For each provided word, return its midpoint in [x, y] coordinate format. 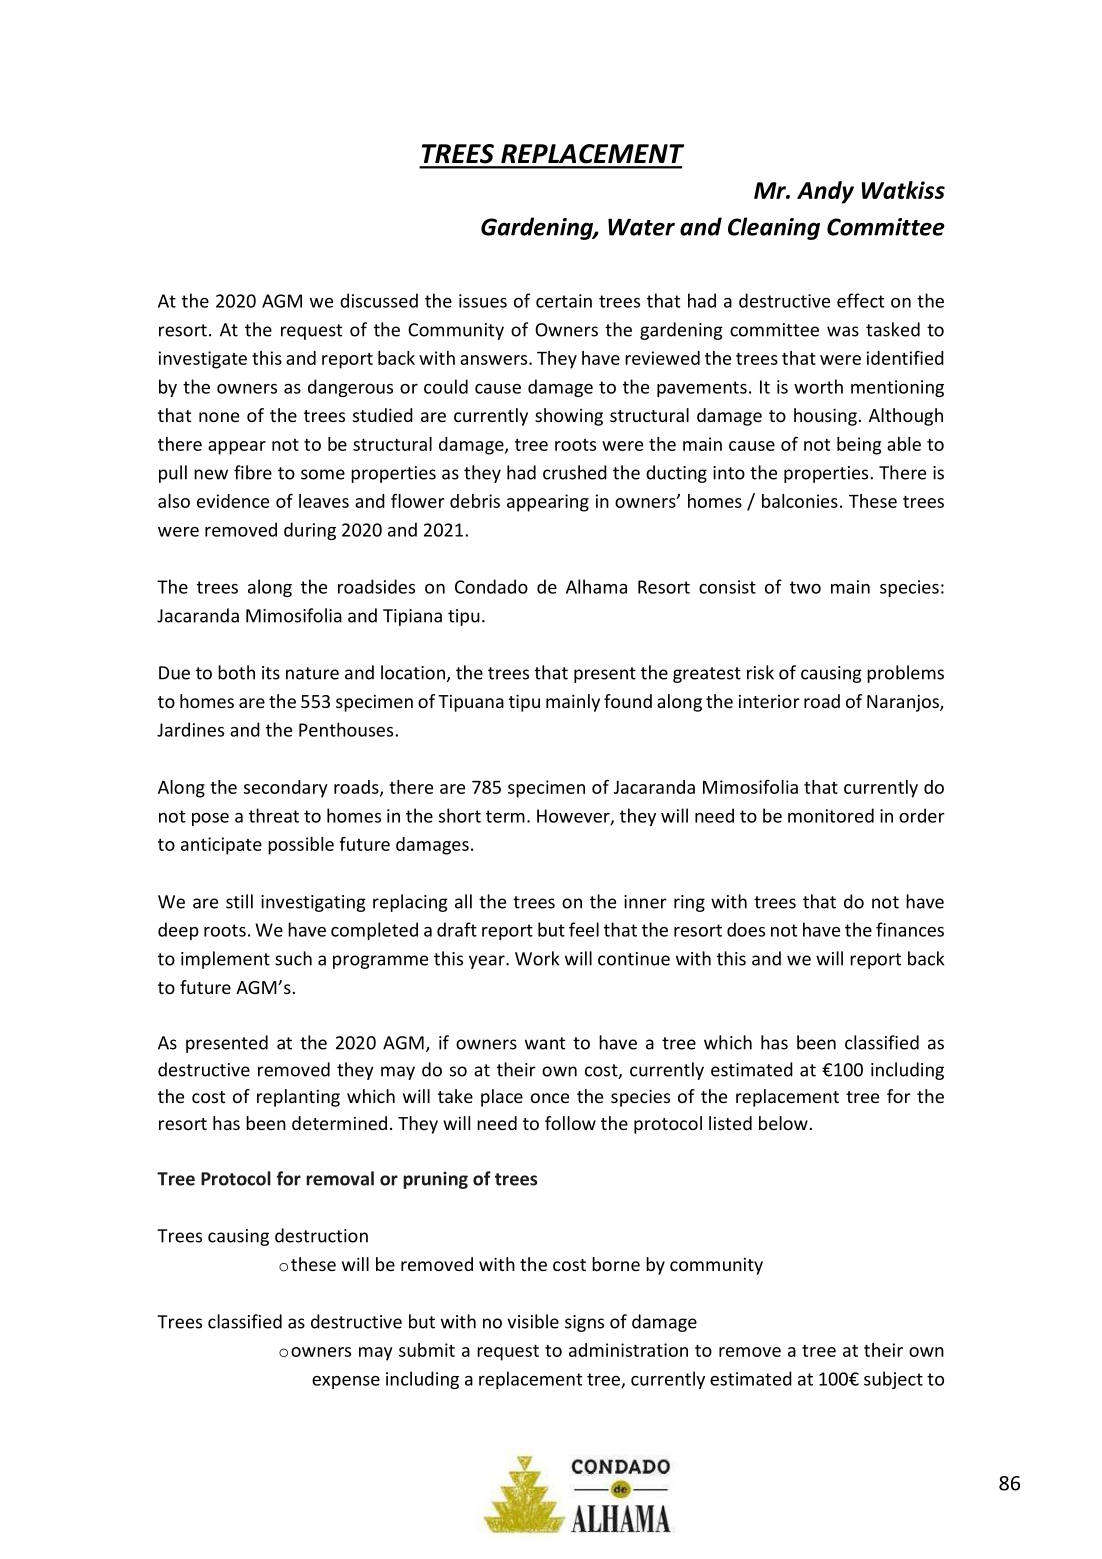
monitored [831, 815]
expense [346, 1382]
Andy [825, 192]
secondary [286, 789]
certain [564, 301]
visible [533, 1321]
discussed [379, 300]
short [460, 815]
